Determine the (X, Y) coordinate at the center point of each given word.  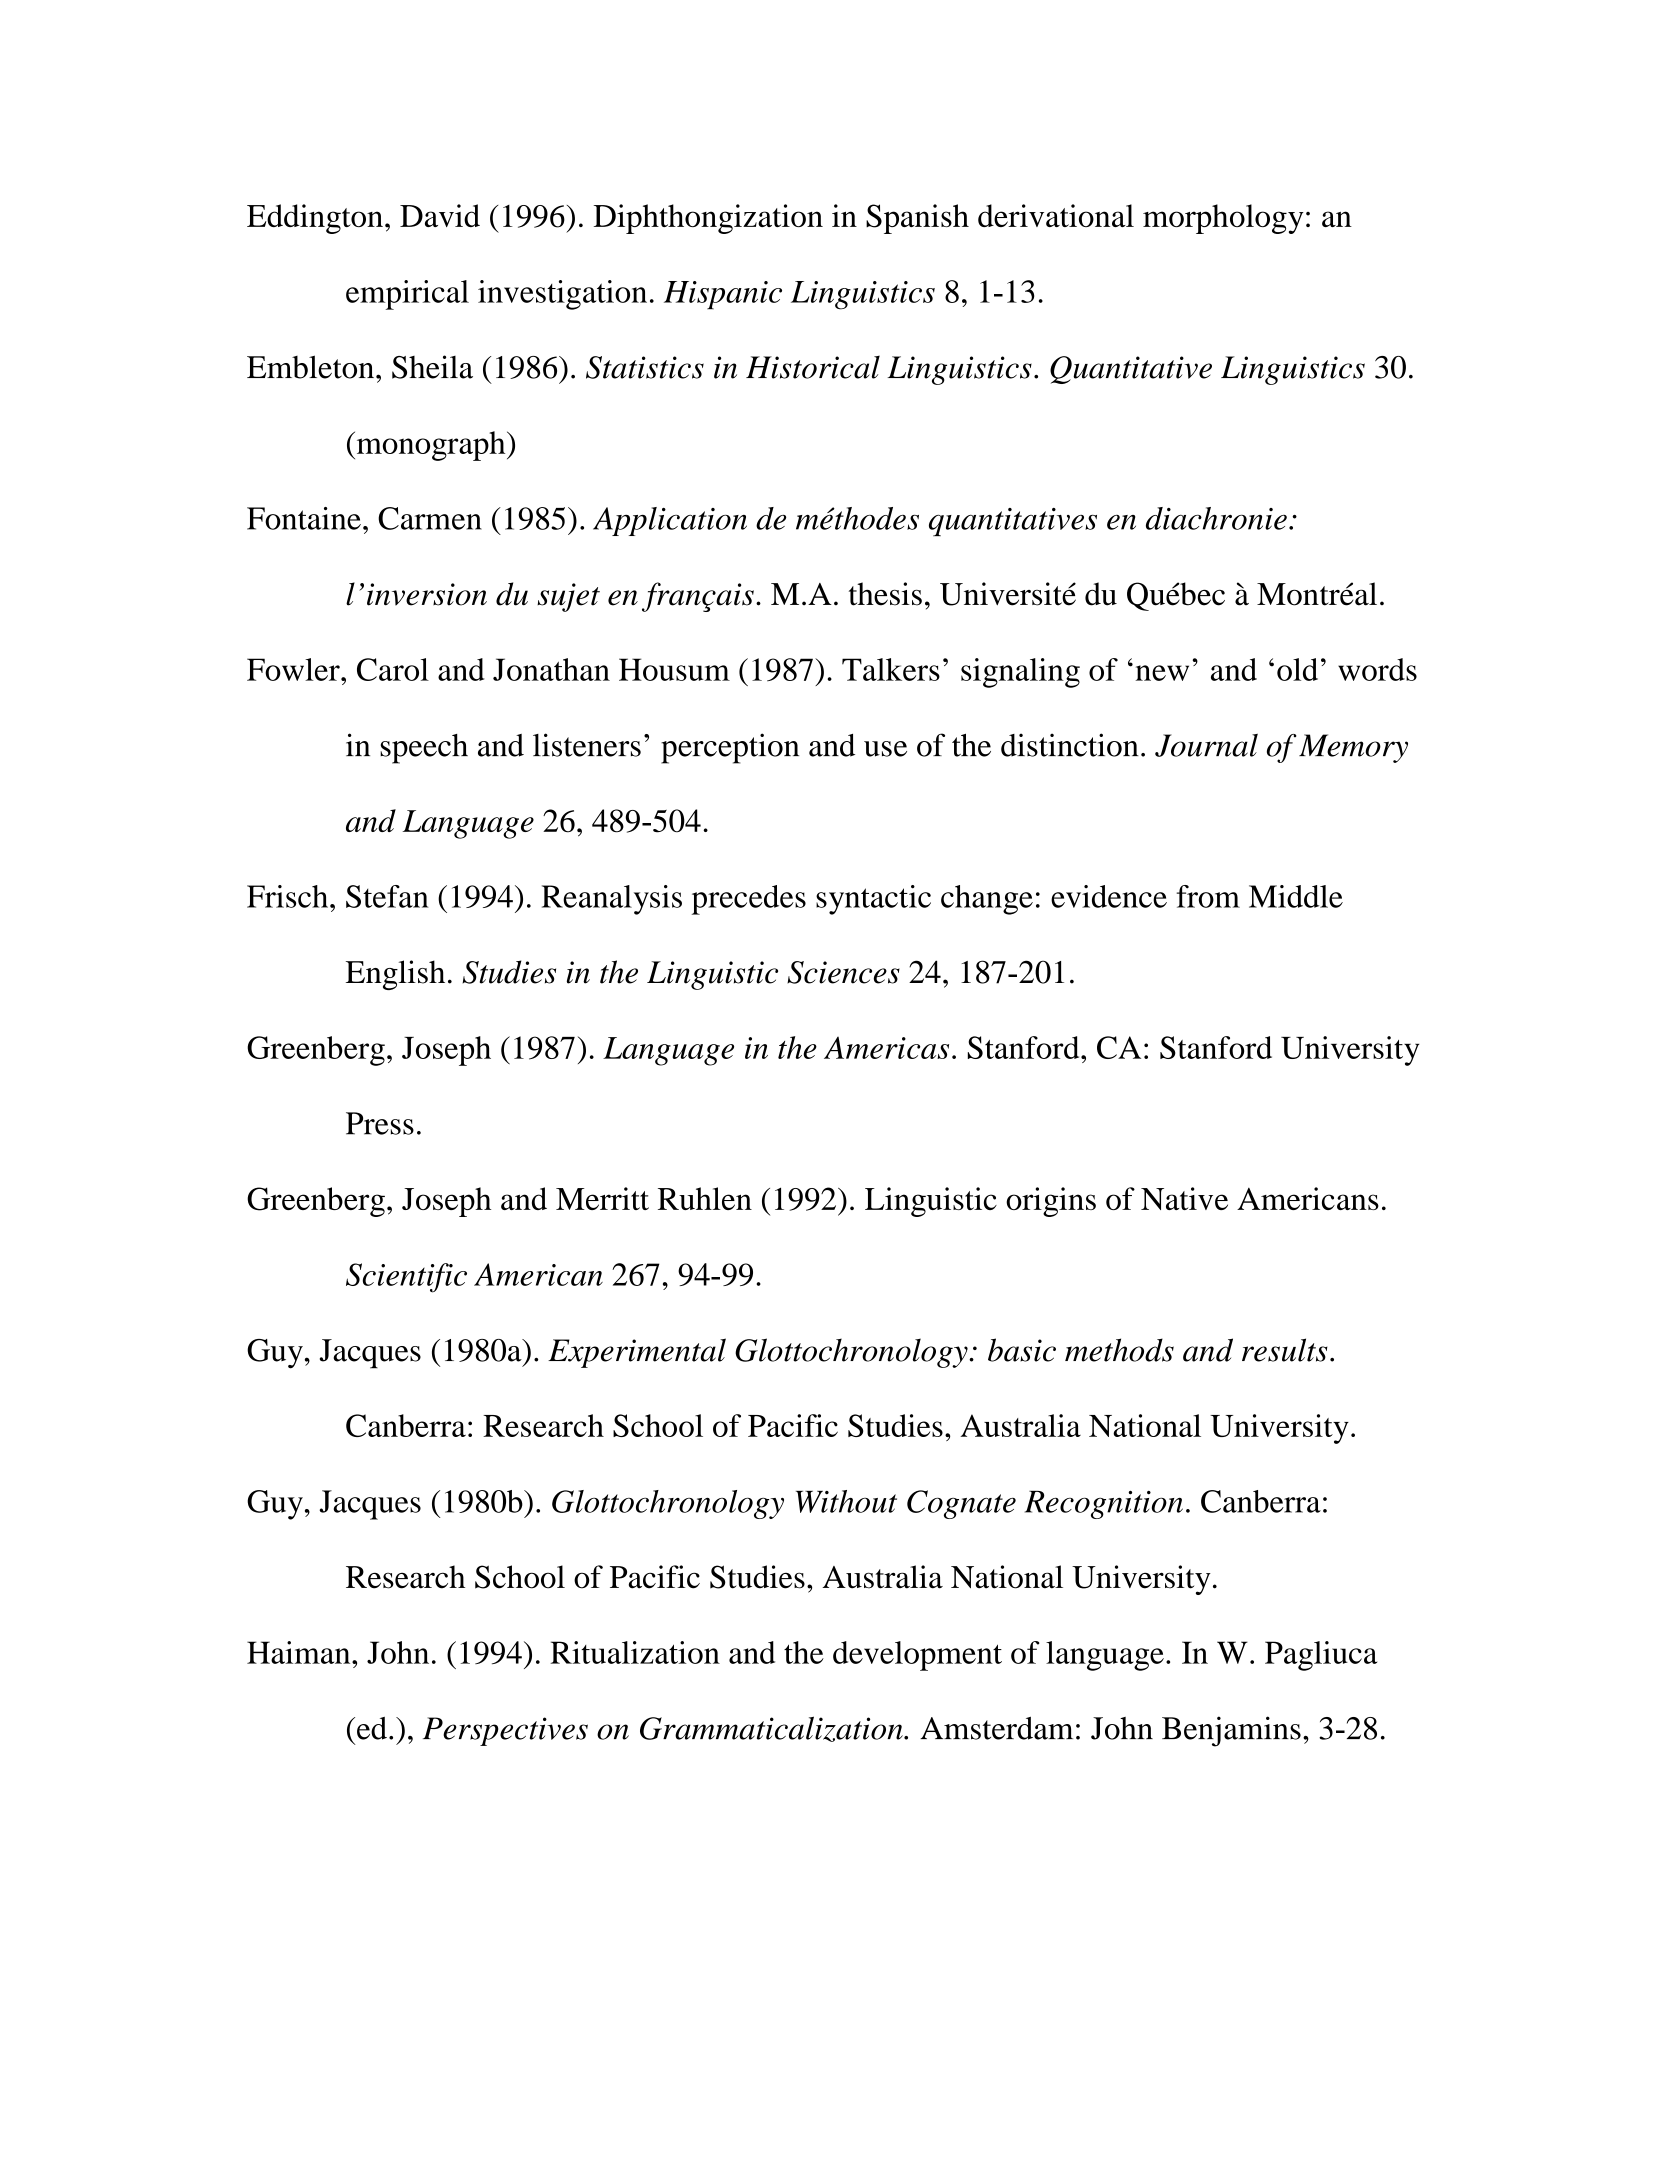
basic (1022, 1350)
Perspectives (505, 1731)
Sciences (843, 972)
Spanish (917, 219)
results (1285, 1350)
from (1208, 896)
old (1297, 669)
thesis (885, 594)
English (395, 975)
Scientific (406, 1278)
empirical (407, 295)
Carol (393, 669)
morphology (1223, 219)
